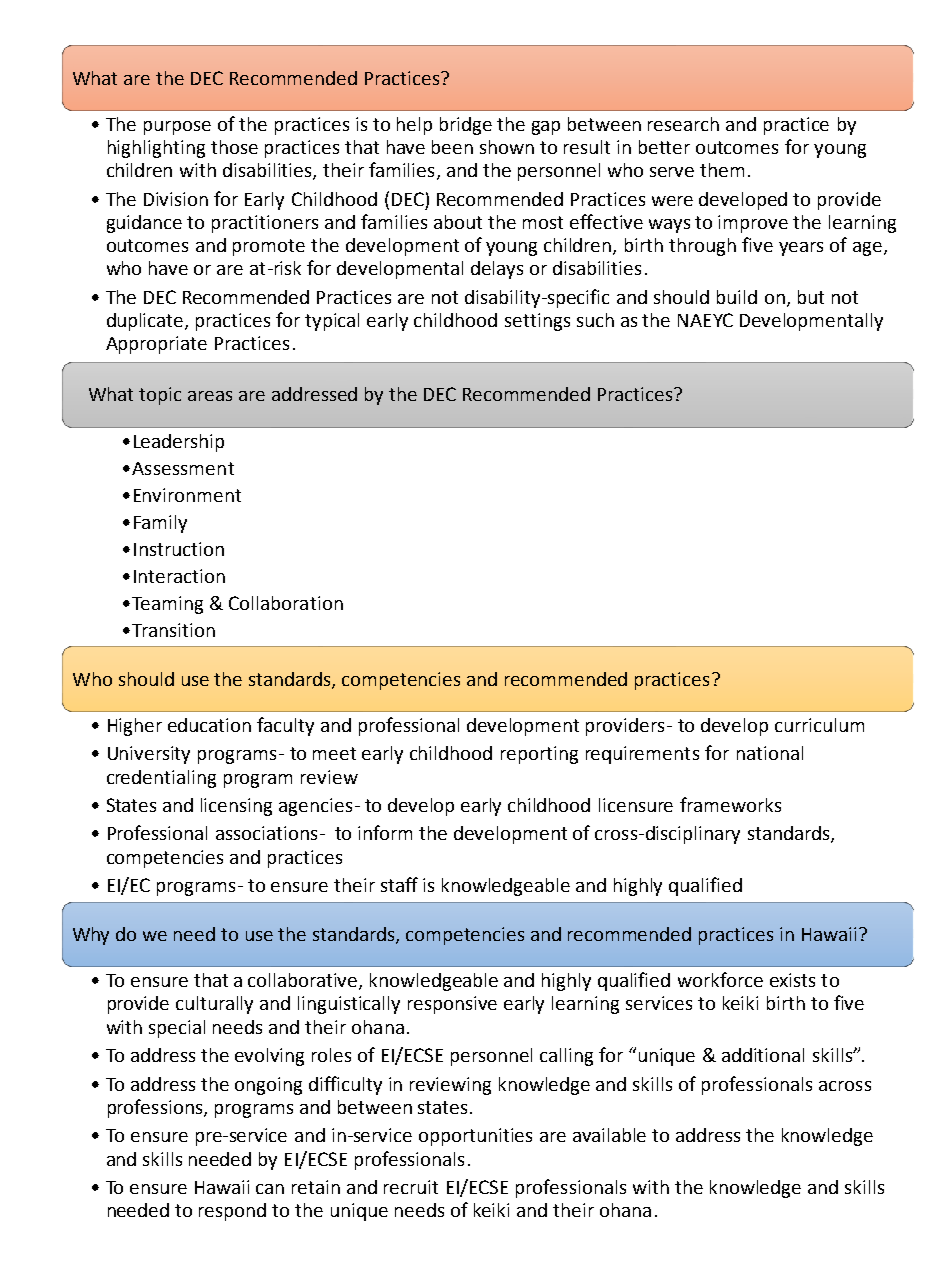 This image has width=952, height=1270. What do you see at coordinates (411, 1187) in the image?
I see `recruit` at bounding box center [411, 1187].
